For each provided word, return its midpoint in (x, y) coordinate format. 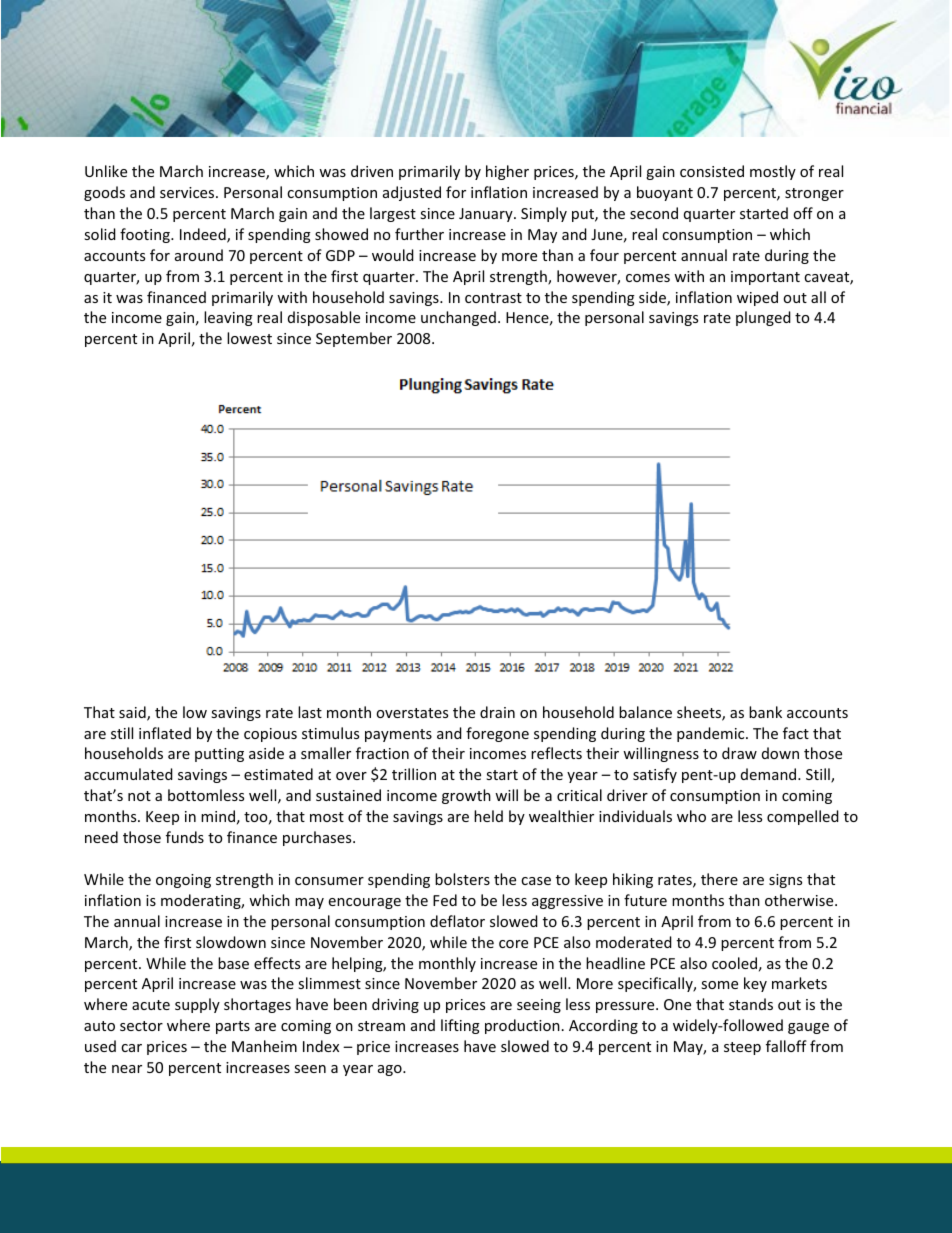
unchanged (458, 318)
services (188, 192)
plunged (763, 318)
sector (141, 1026)
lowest (249, 338)
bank (765, 712)
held (488, 816)
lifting (460, 1026)
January (487, 215)
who (691, 816)
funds (185, 837)
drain (497, 712)
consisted (712, 171)
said (133, 713)
